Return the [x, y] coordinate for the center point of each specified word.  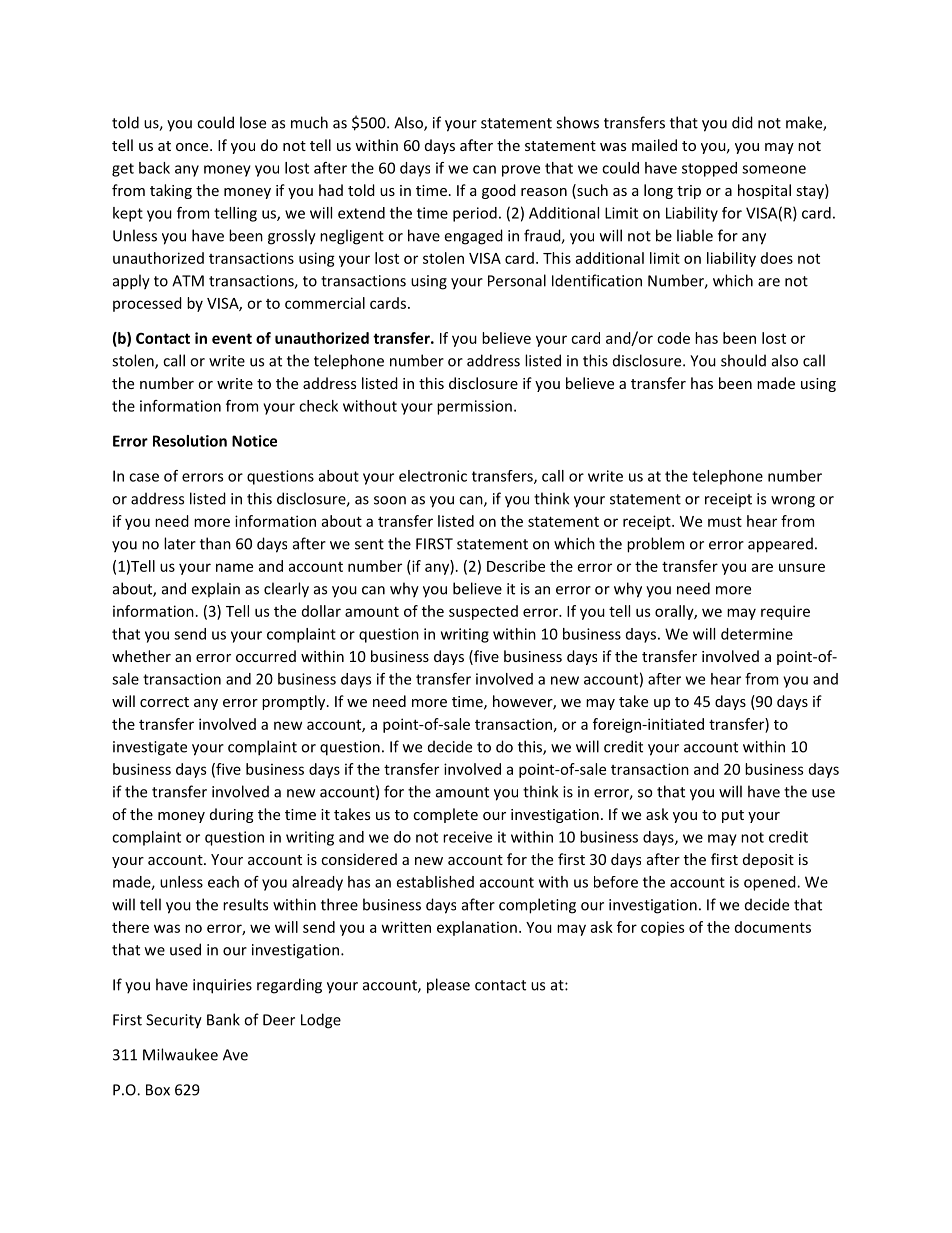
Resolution [190, 441]
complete [445, 815]
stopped [709, 169]
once [193, 147]
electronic [433, 476]
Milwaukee [180, 1054]
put [733, 816]
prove [521, 171]
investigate [150, 748]
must [725, 521]
